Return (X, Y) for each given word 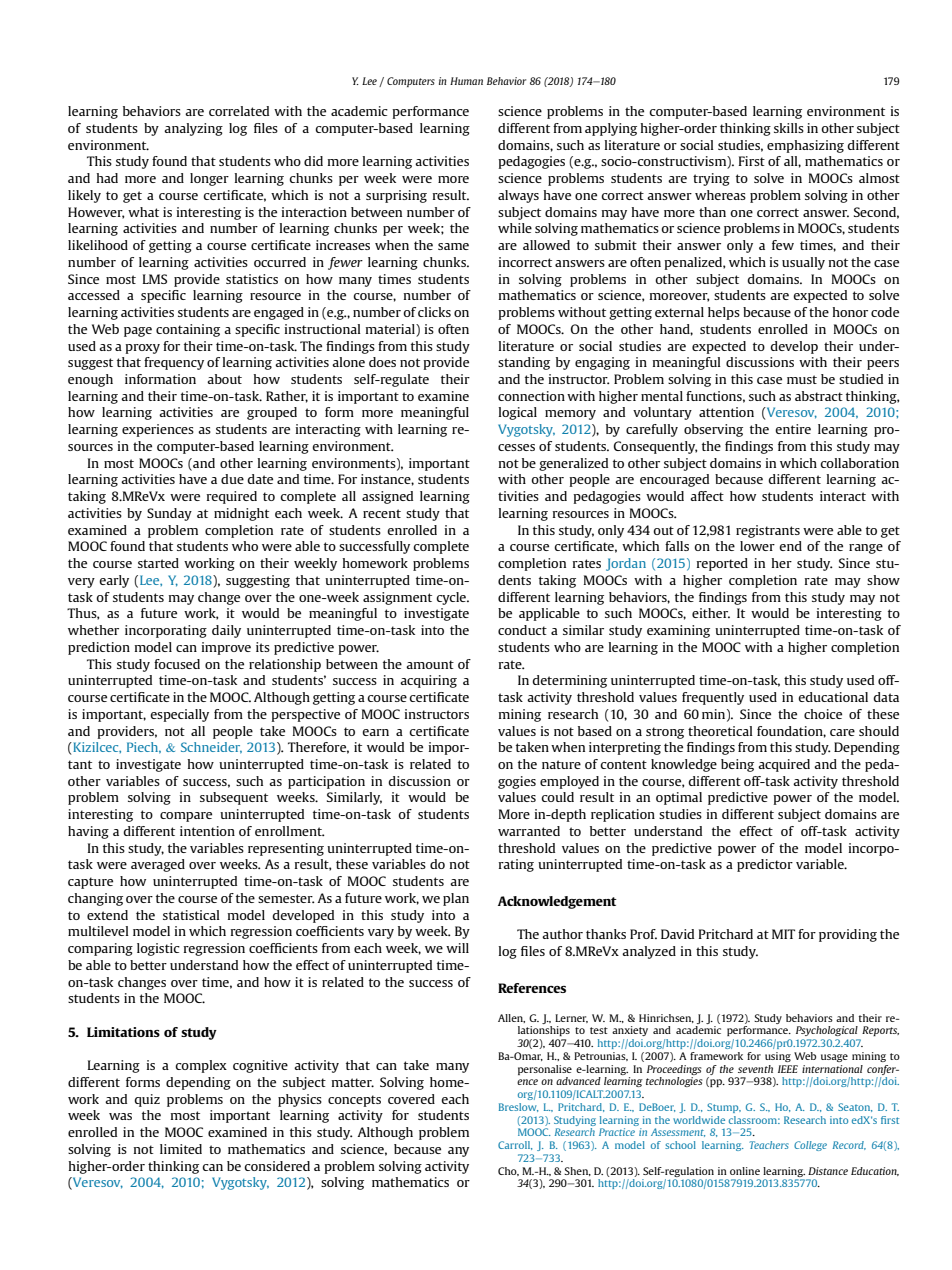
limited (181, 1149)
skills (789, 128)
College (810, 1146)
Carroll (515, 1145)
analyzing (193, 129)
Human (466, 81)
